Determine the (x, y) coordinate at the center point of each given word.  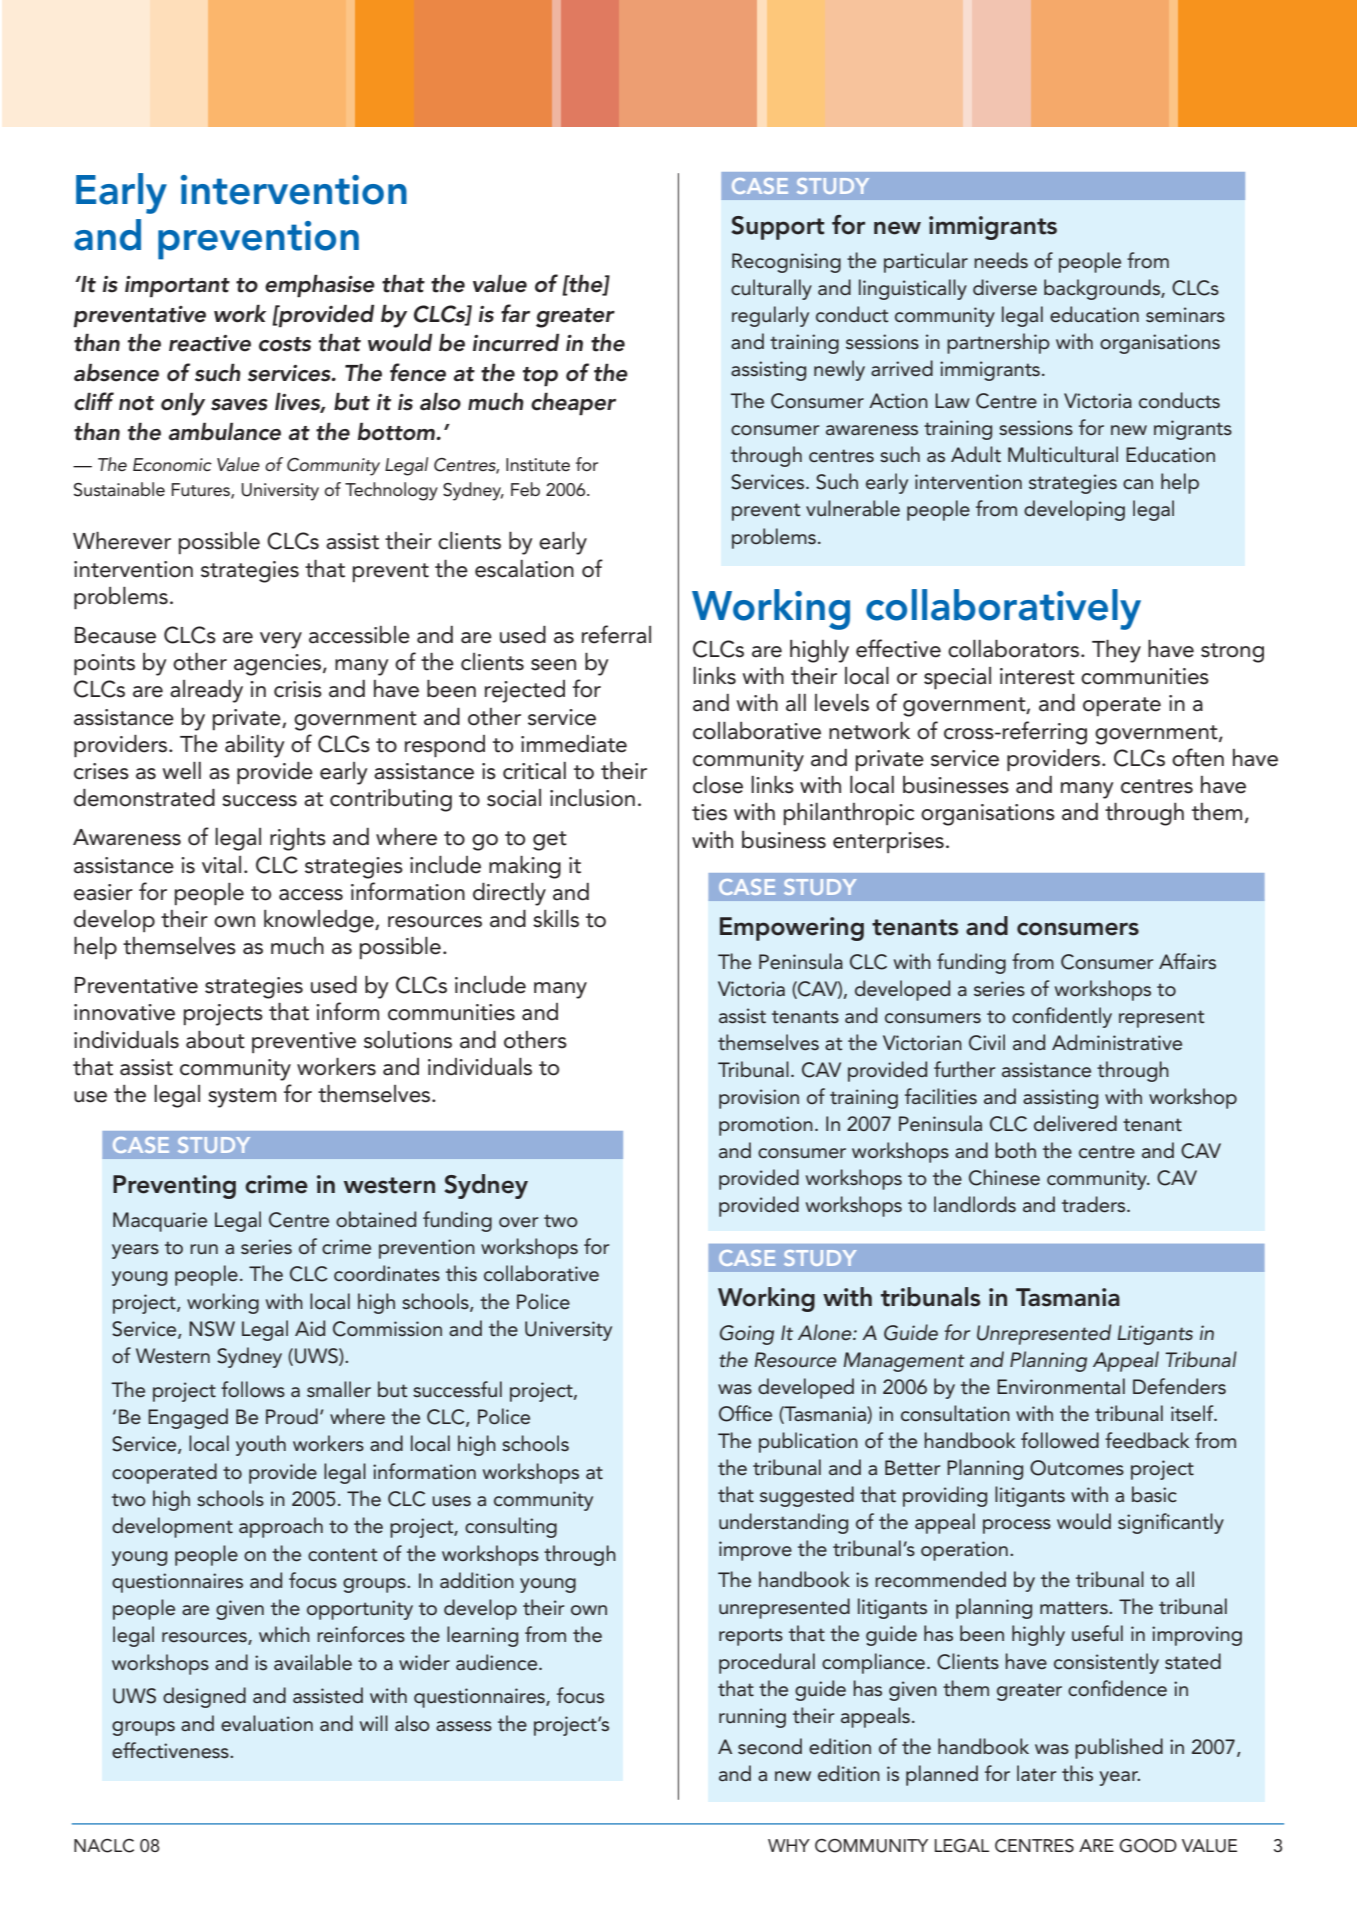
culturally (771, 289)
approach (281, 1527)
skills (556, 919)
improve (755, 1551)
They (1116, 651)
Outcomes (1077, 1468)
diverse (1005, 287)
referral (616, 634)
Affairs (1187, 961)
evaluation (267, 1723)
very (281, 640)
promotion (766, 1126)
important (177, 286)
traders (1095, 1204)
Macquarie (160, 1222)
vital (221, 865)
